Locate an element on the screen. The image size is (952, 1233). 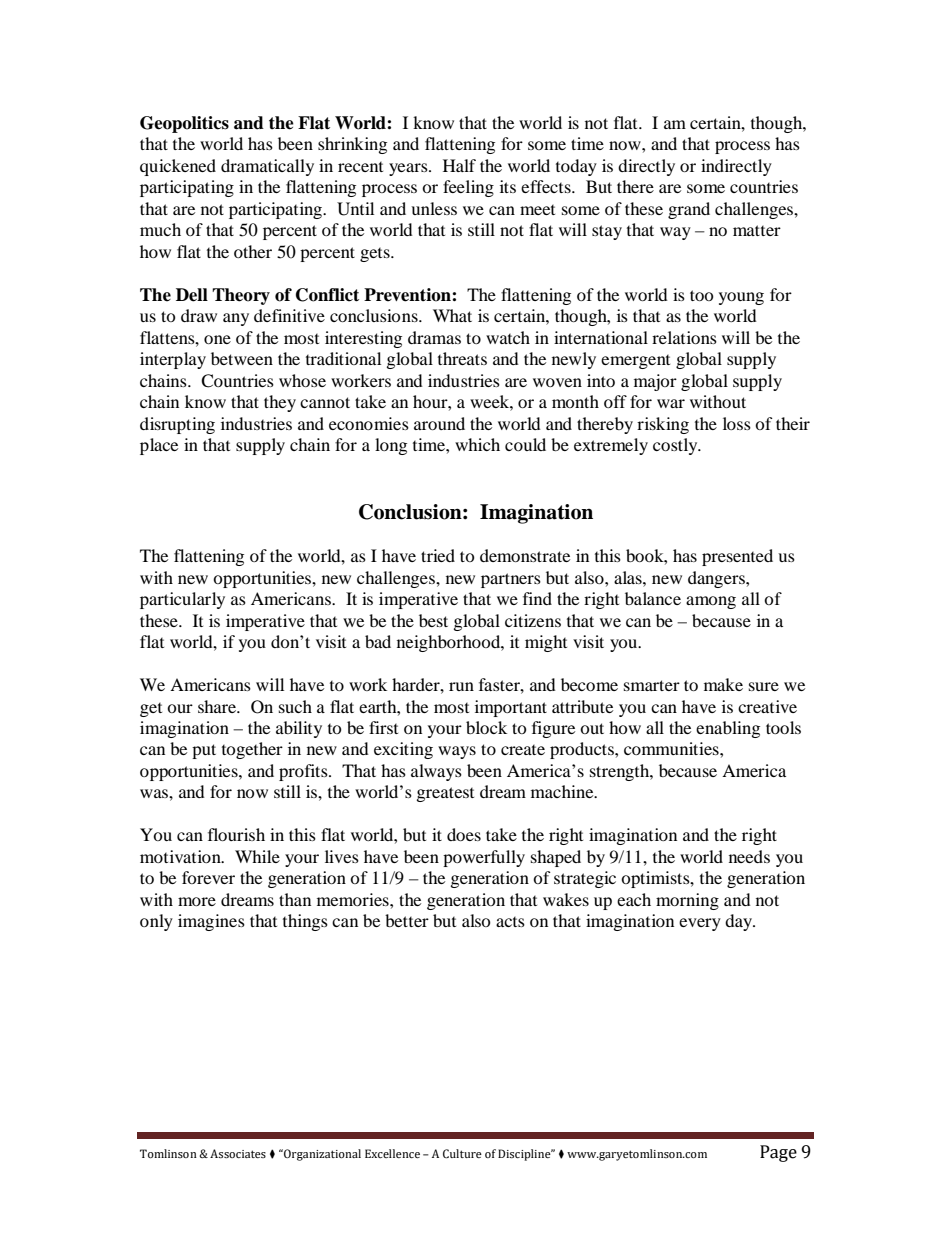
Half is located at coordinates (459, 165).
